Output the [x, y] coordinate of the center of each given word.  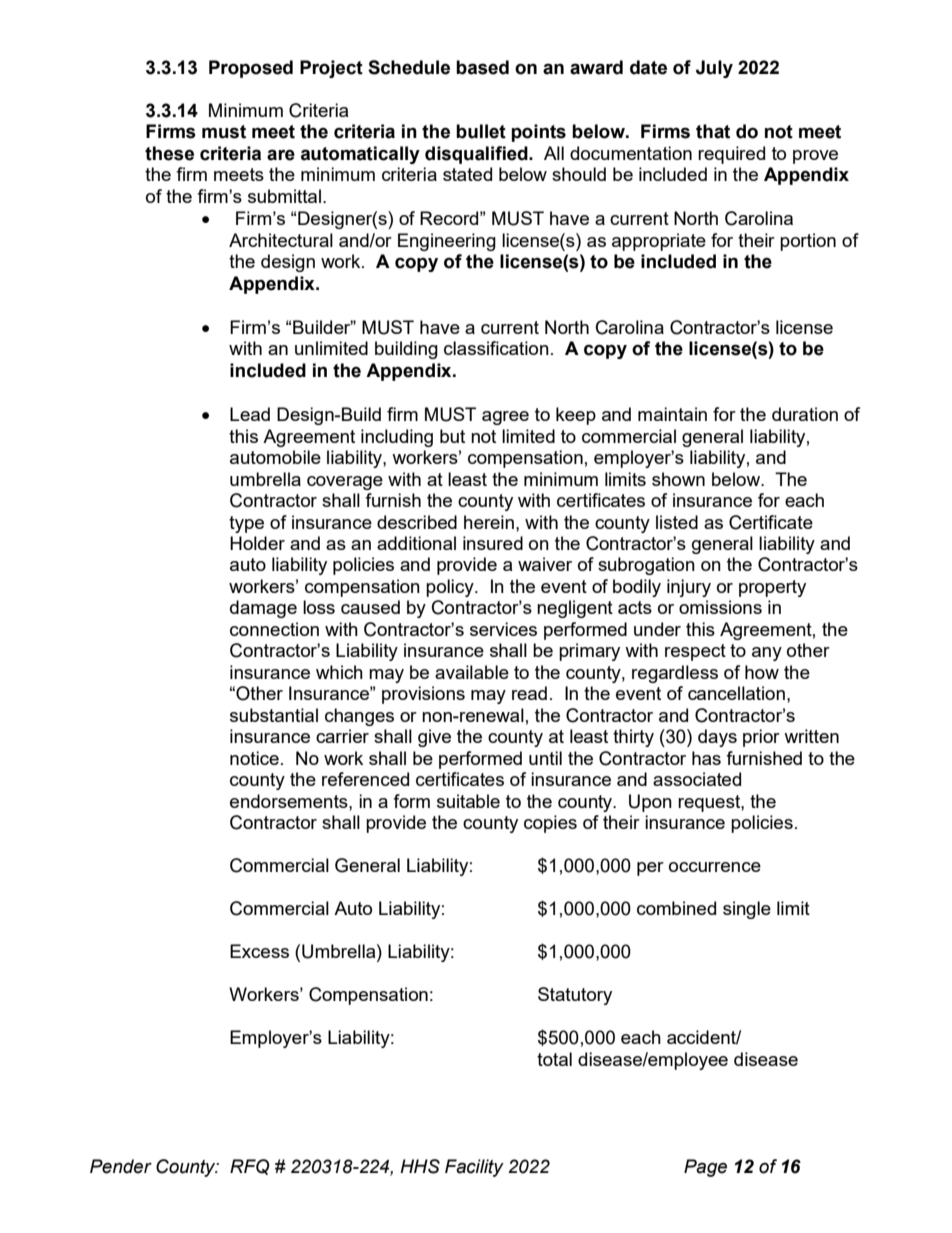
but [452, 436]
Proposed [251, 69]
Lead [250, 414]
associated [697, 779]
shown [678, 479]
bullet [481, 131]
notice [254, 758]
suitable [468, 801]
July [714, 69]
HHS [420, 1166]
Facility [474, 1168]
